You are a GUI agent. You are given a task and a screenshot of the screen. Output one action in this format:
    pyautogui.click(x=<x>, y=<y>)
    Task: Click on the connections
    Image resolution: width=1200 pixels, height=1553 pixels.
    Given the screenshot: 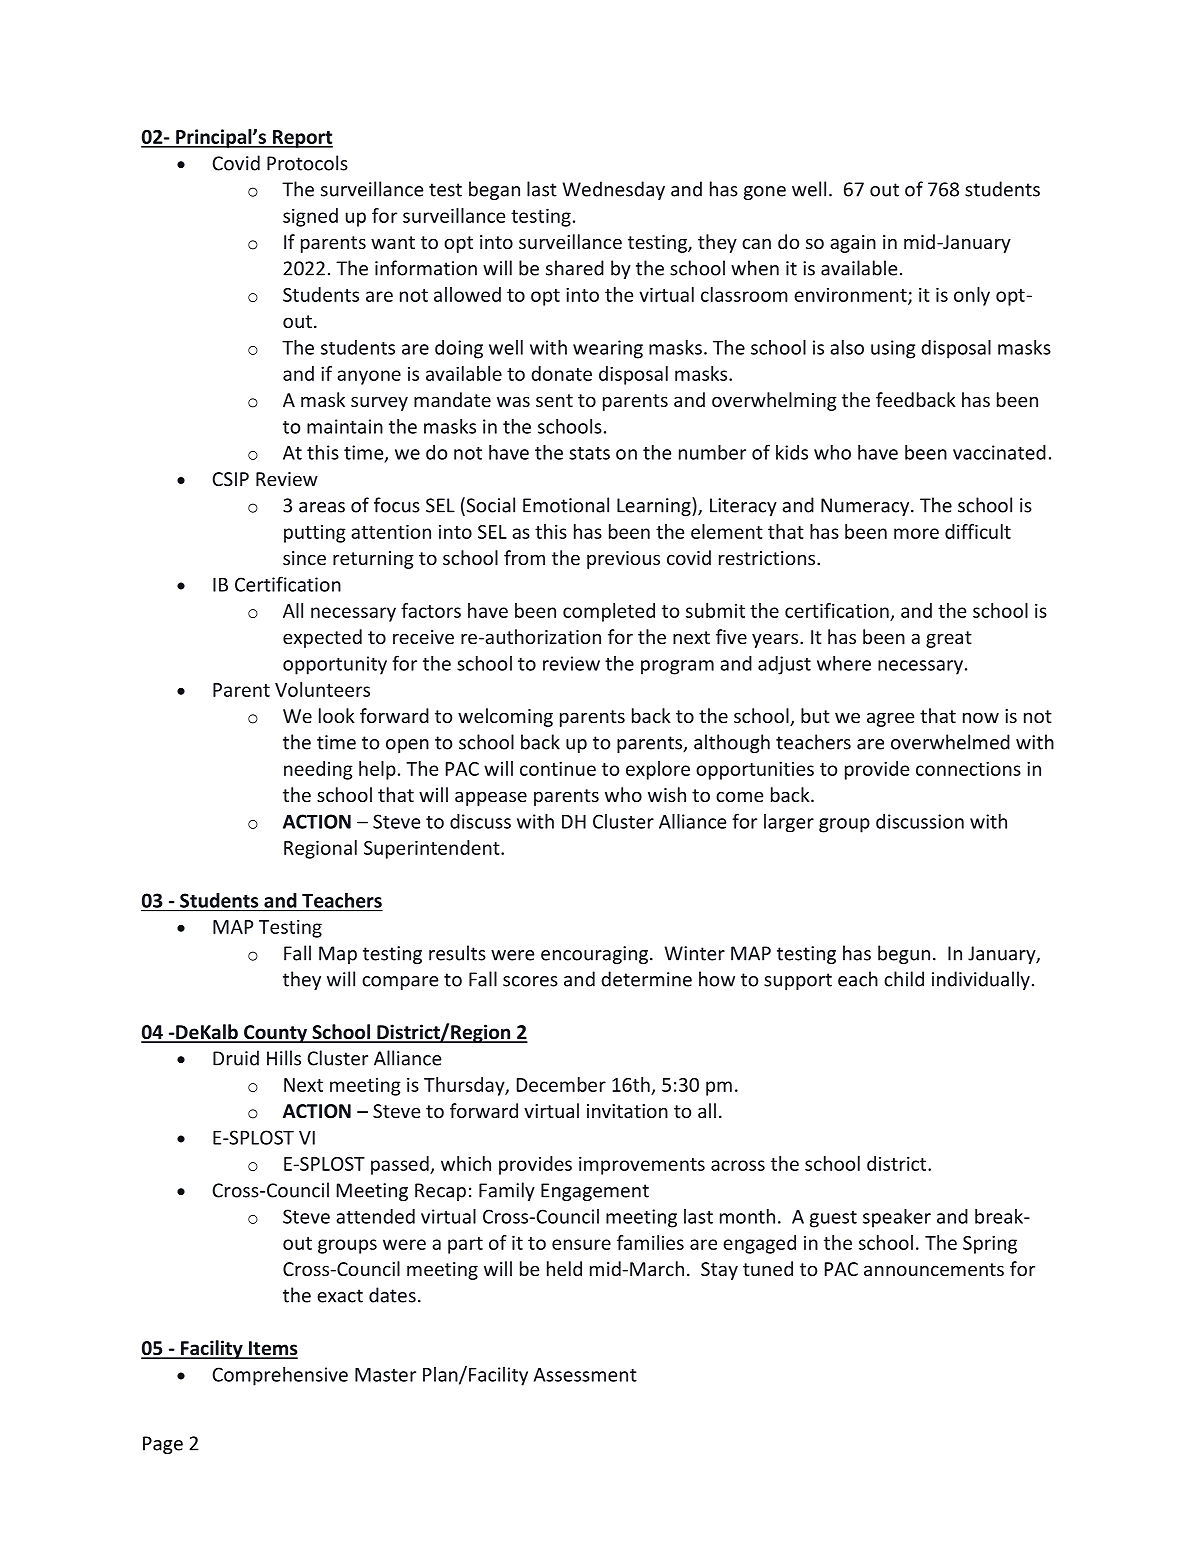 What is the action you would take?
    pyautogui.click(x=968, y=768)
